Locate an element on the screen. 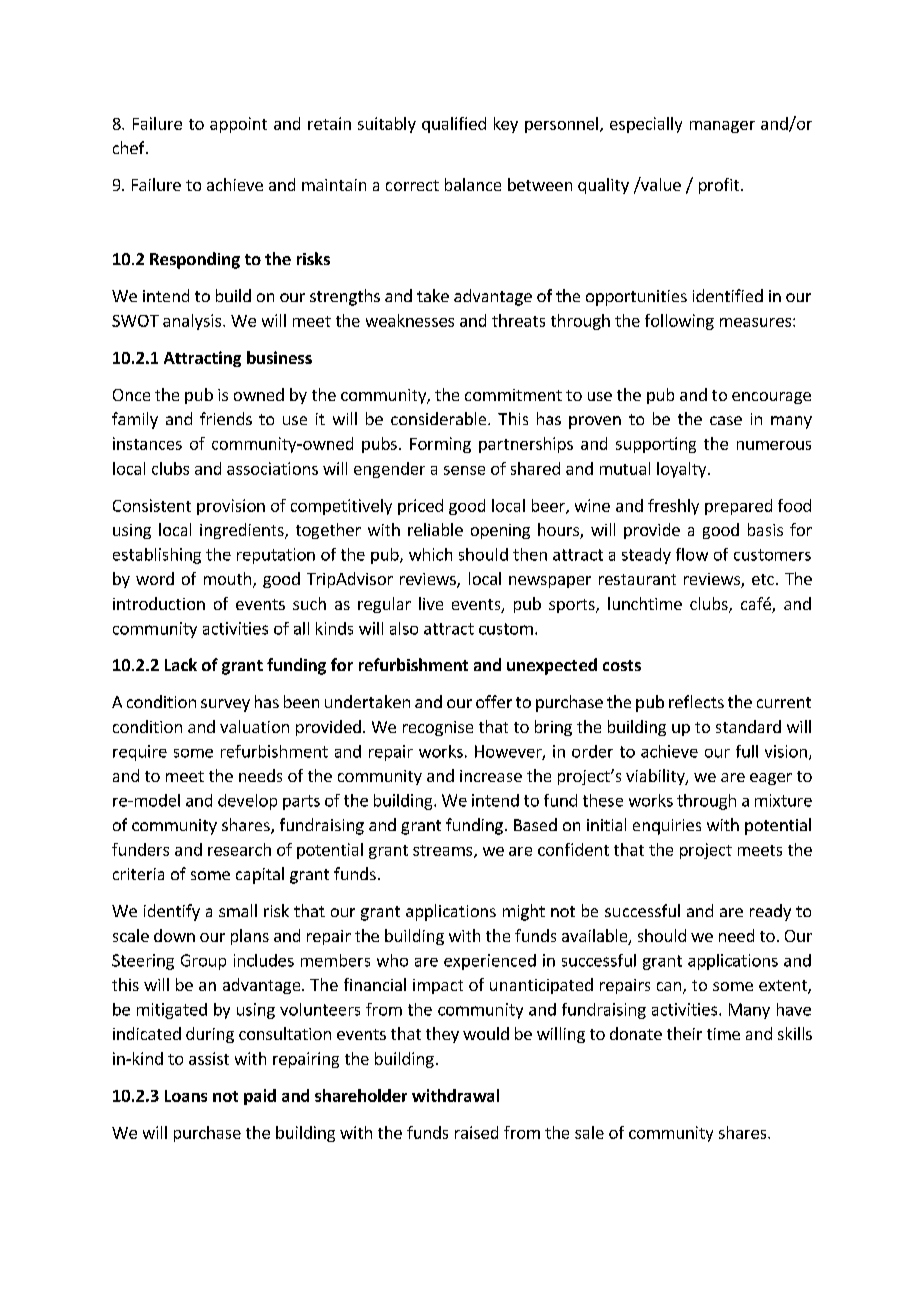 The width and height of the screenshot is (924, 1308). raised is located at coordinates (476, 1132).
